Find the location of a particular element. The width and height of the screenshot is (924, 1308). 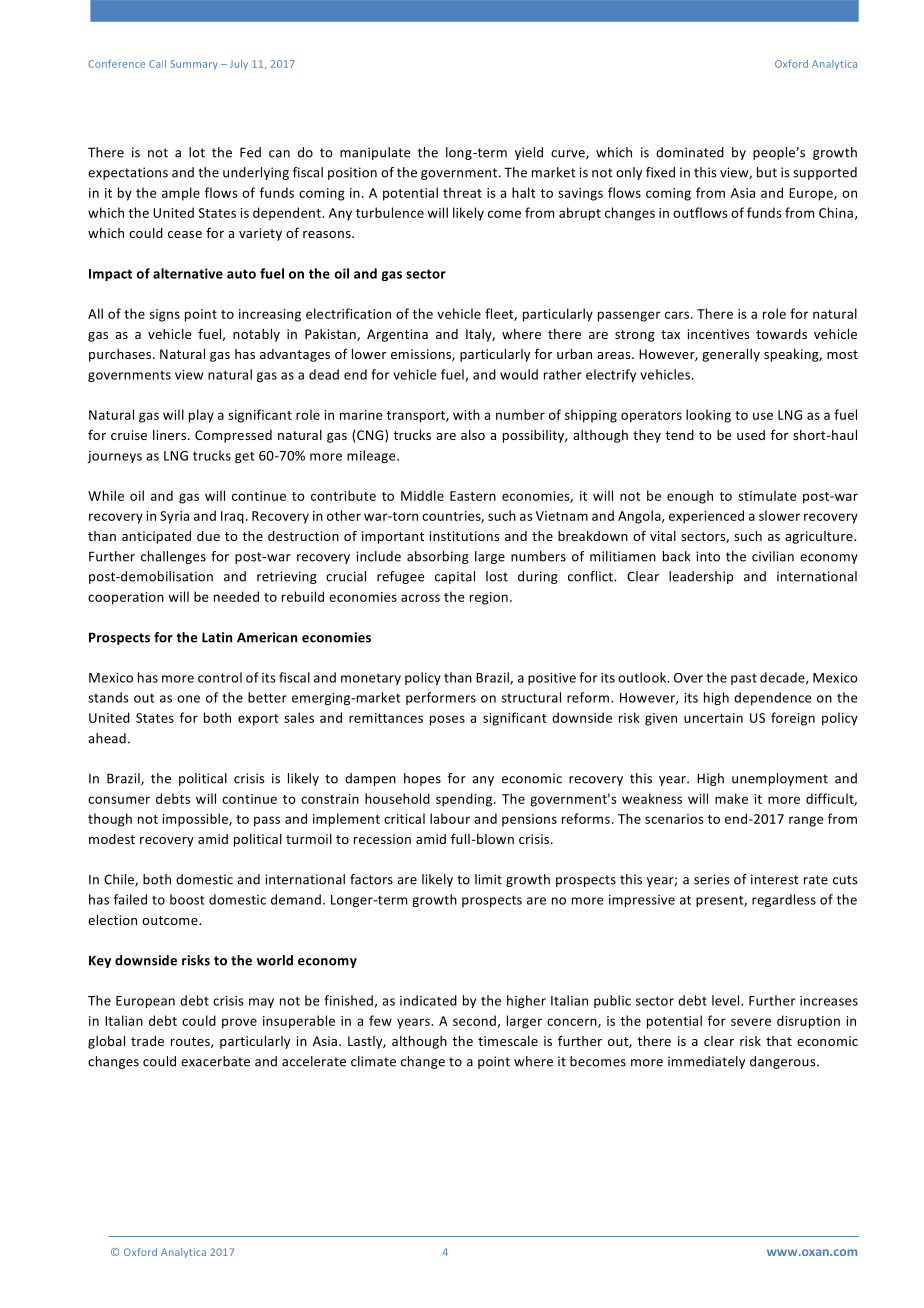

routes is located at coordinates (191, 1042).
